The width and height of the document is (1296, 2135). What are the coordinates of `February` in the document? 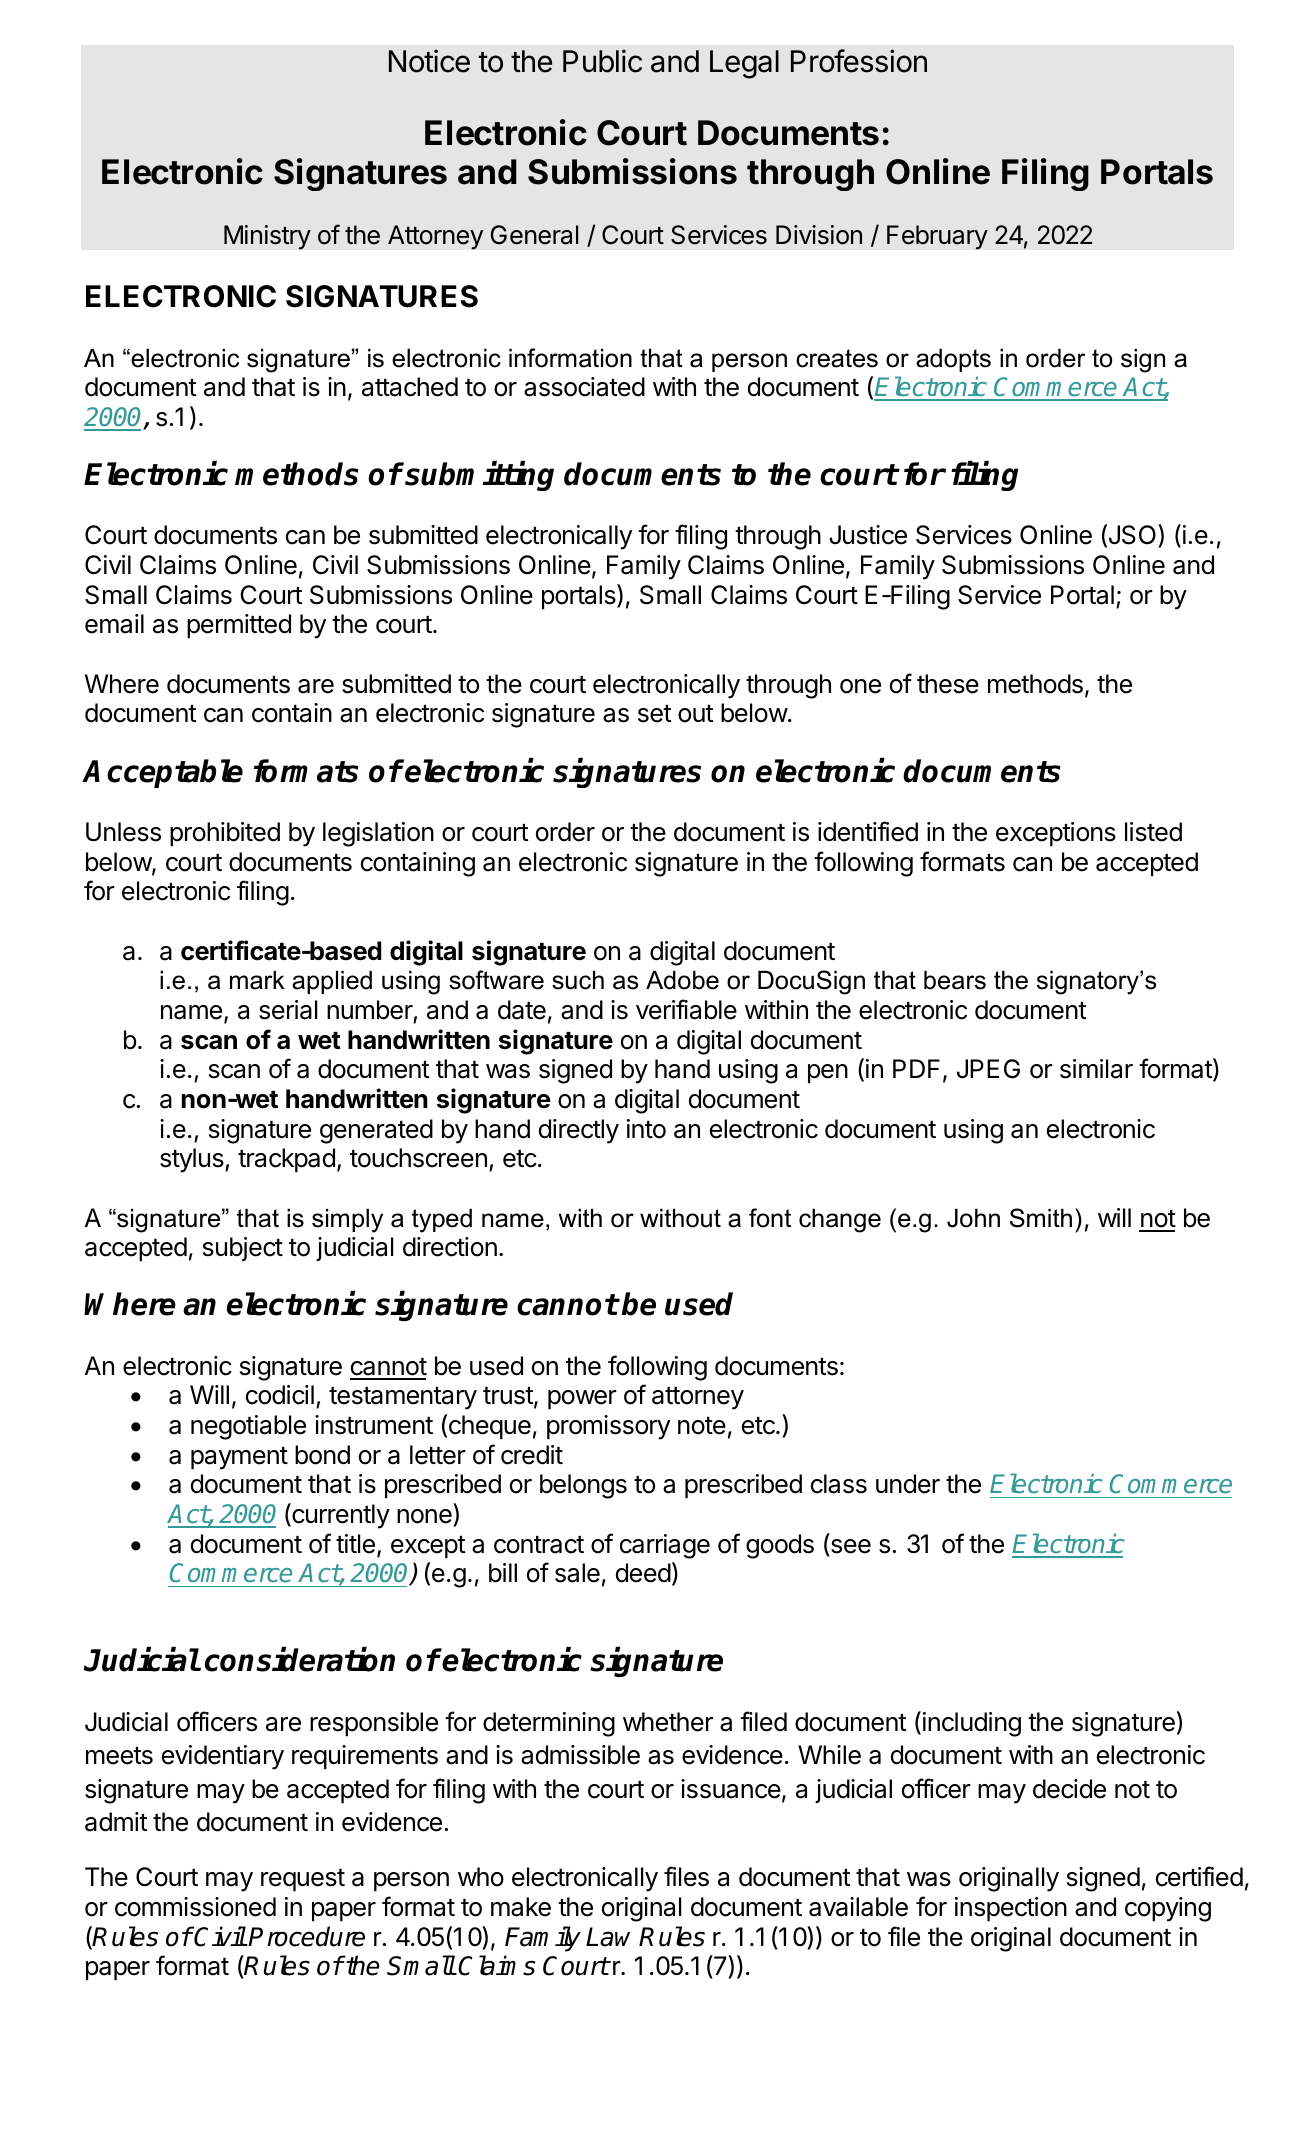 It's located at (937, 237).
